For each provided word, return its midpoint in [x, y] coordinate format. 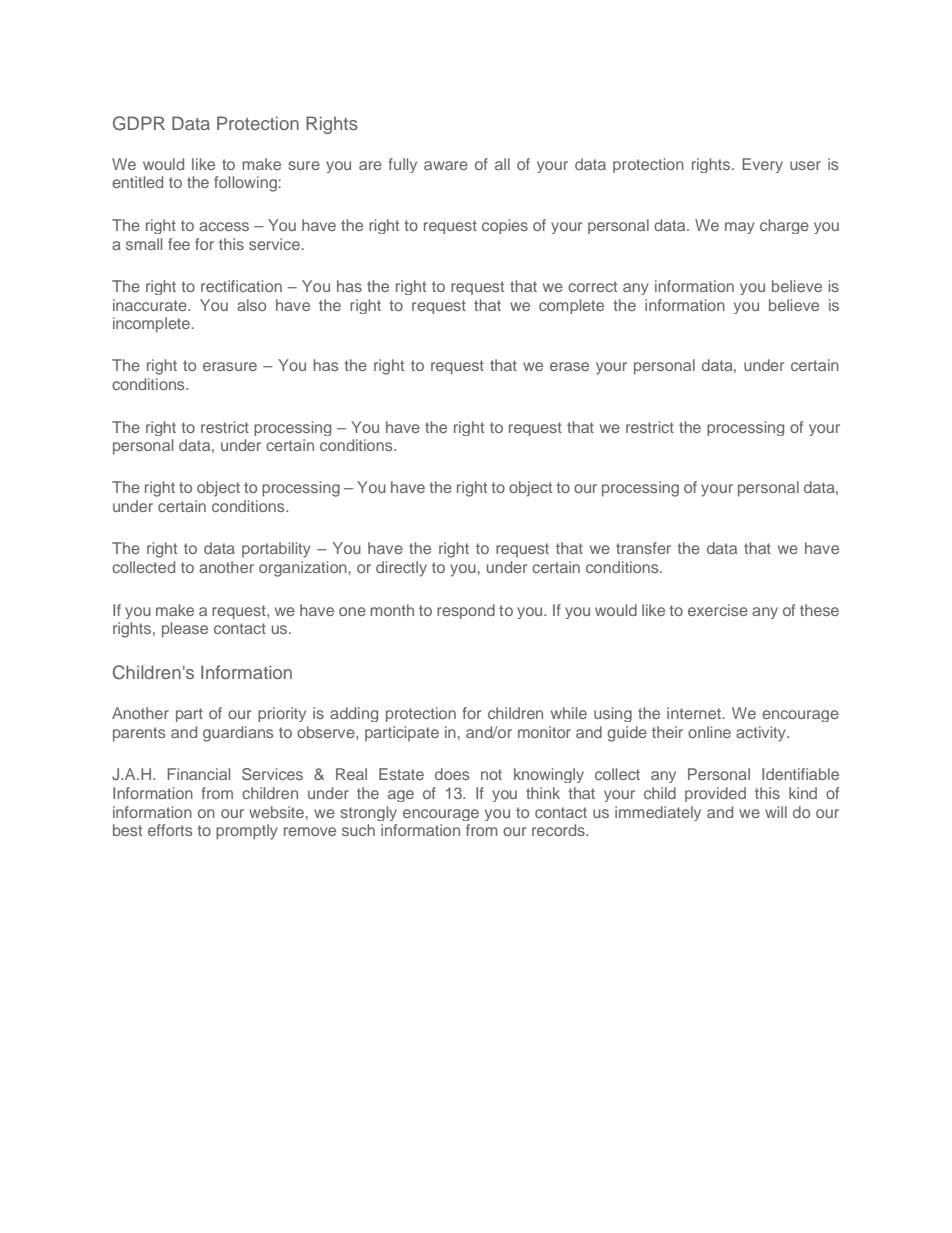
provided [715, 794]
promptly [247, 832]
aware [446, 165]
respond [466, 611]
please [185, 630]
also [251, 305]
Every [762, 165]
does [452, 774]
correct [592, 286]
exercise [718, 610]
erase [569, 366]
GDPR [139, 123]
